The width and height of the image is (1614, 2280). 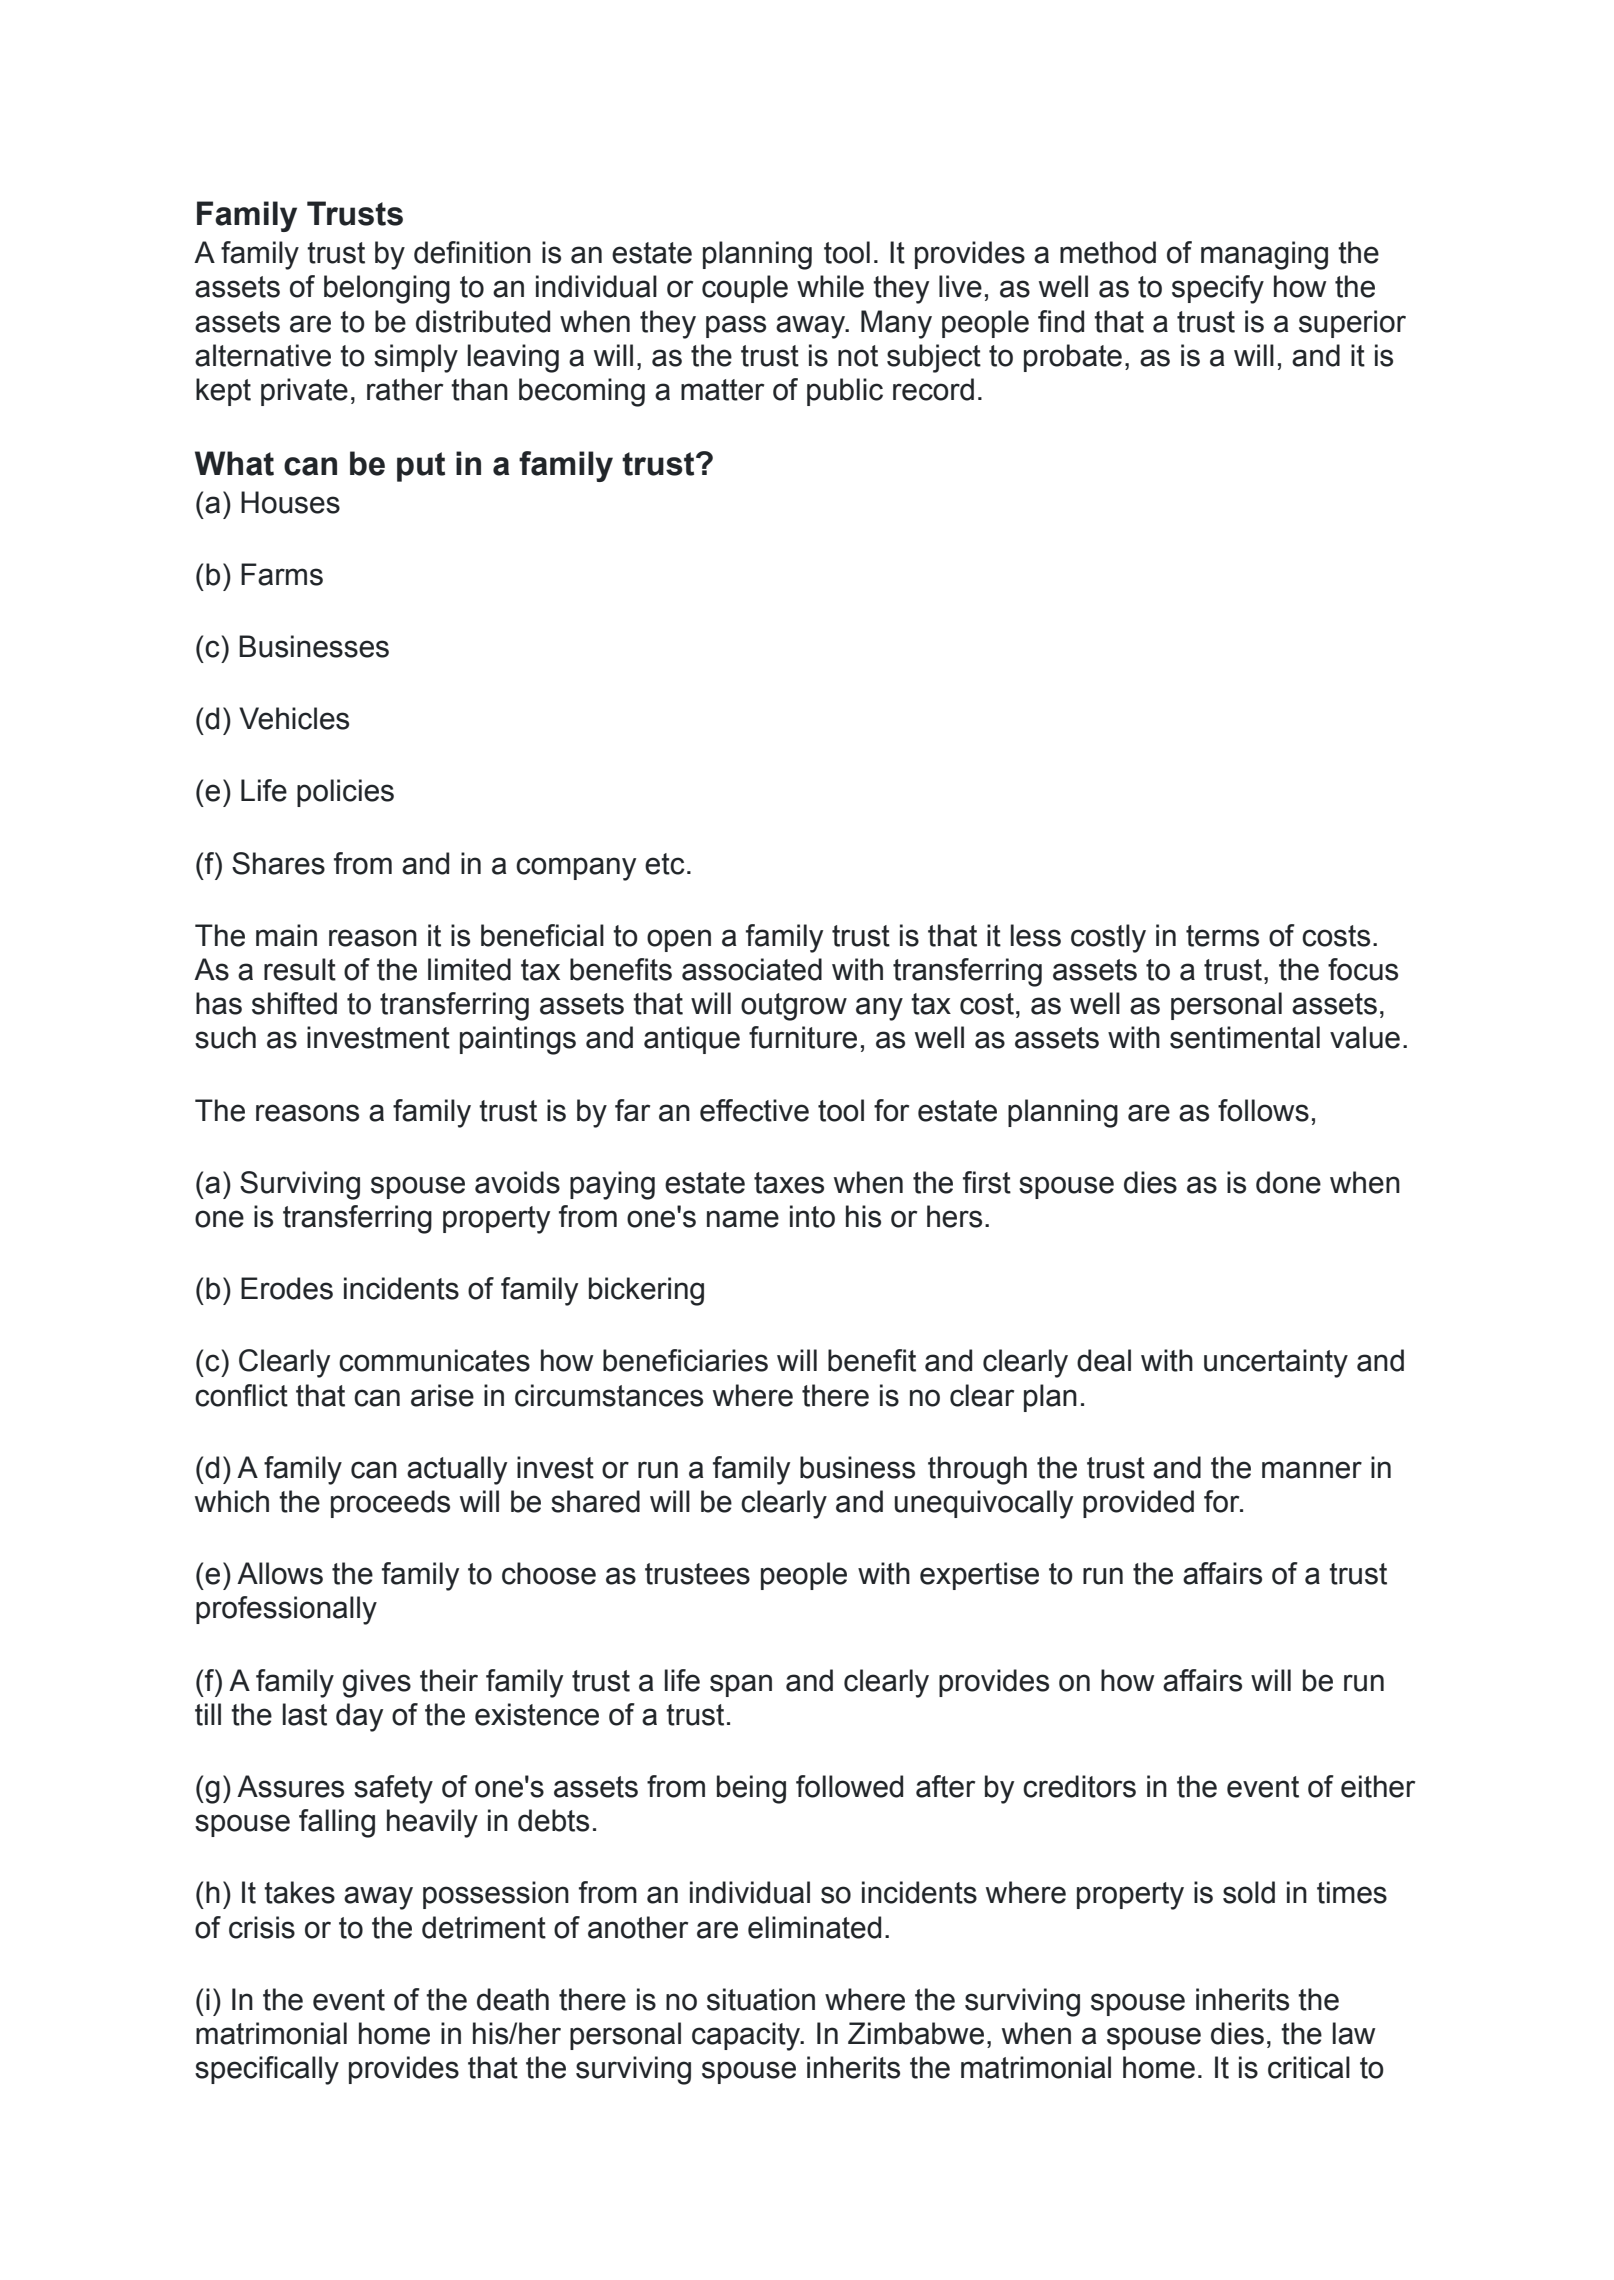 I want to click on situation, so click(x=761, y=1999).
